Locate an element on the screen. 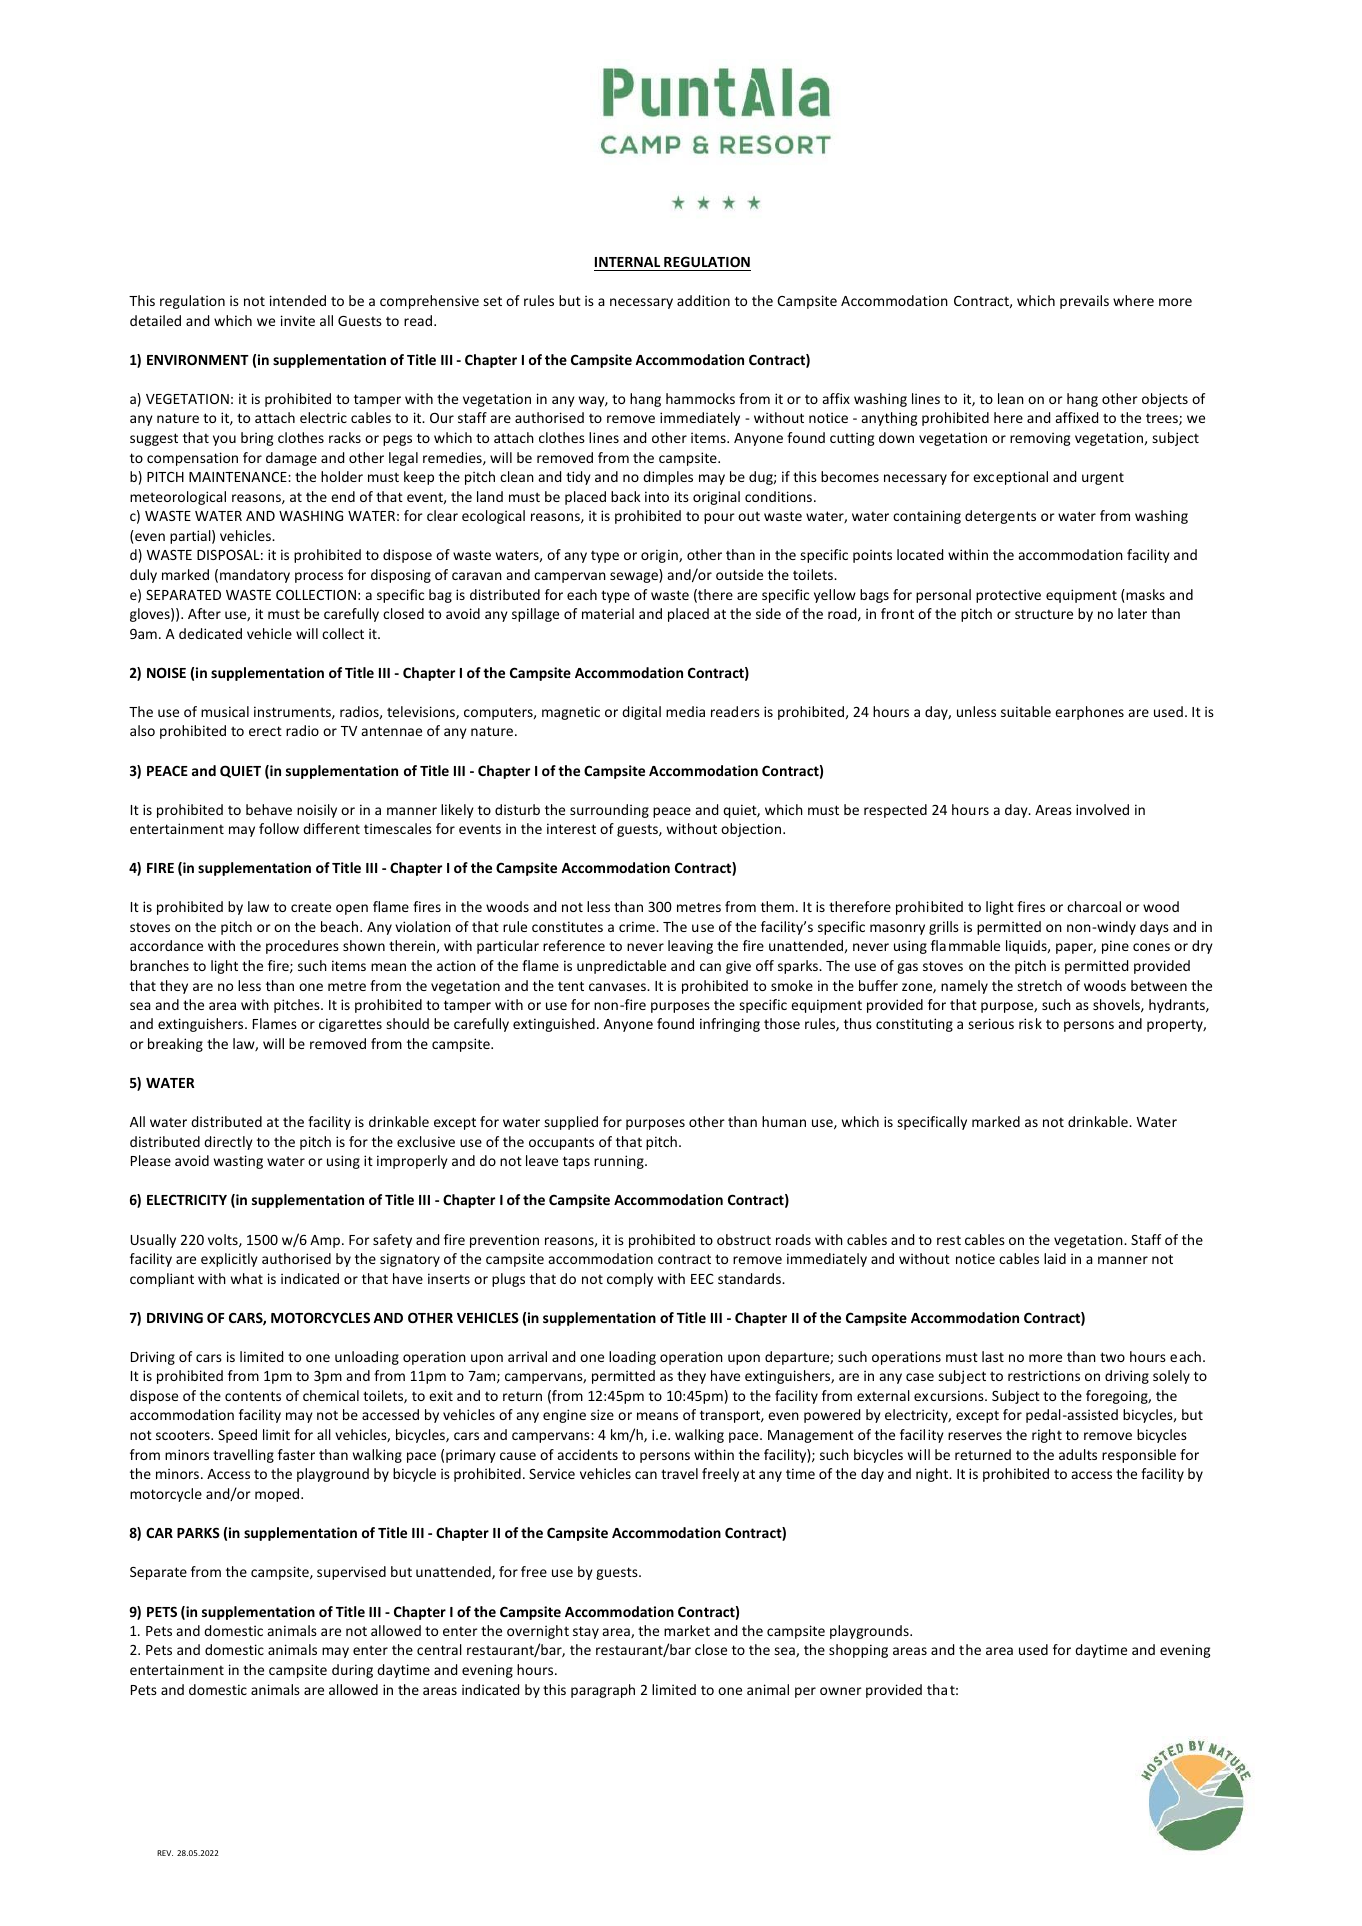  intended is located at coordinates (298, 300).
